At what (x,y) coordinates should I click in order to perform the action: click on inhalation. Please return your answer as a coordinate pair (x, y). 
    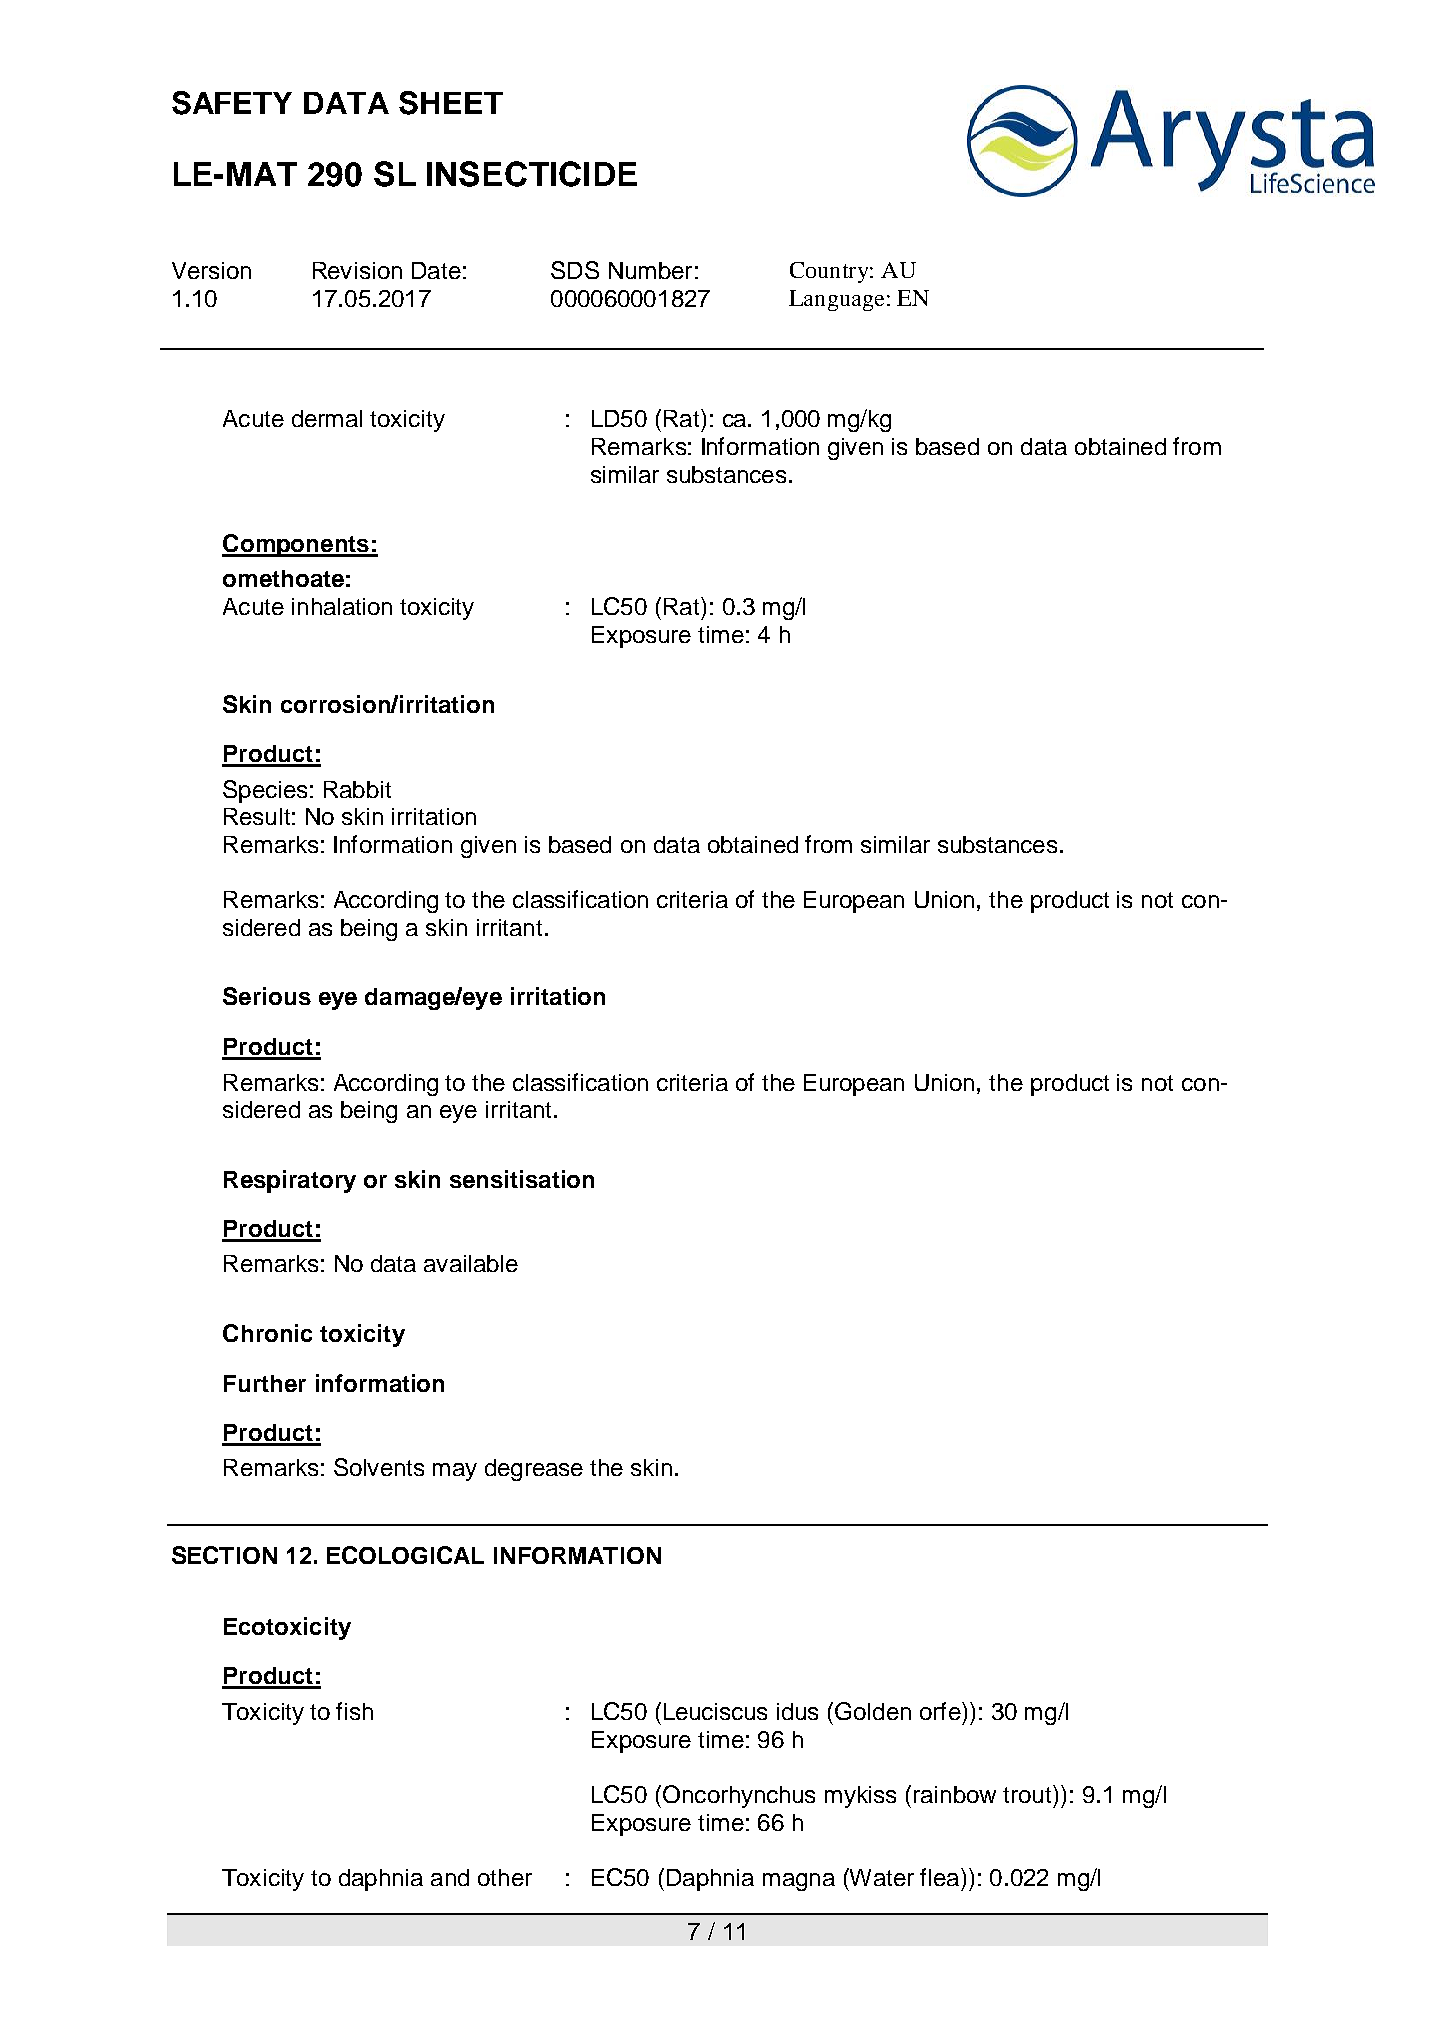
    Looking at the image, I should click on (342, 606).
